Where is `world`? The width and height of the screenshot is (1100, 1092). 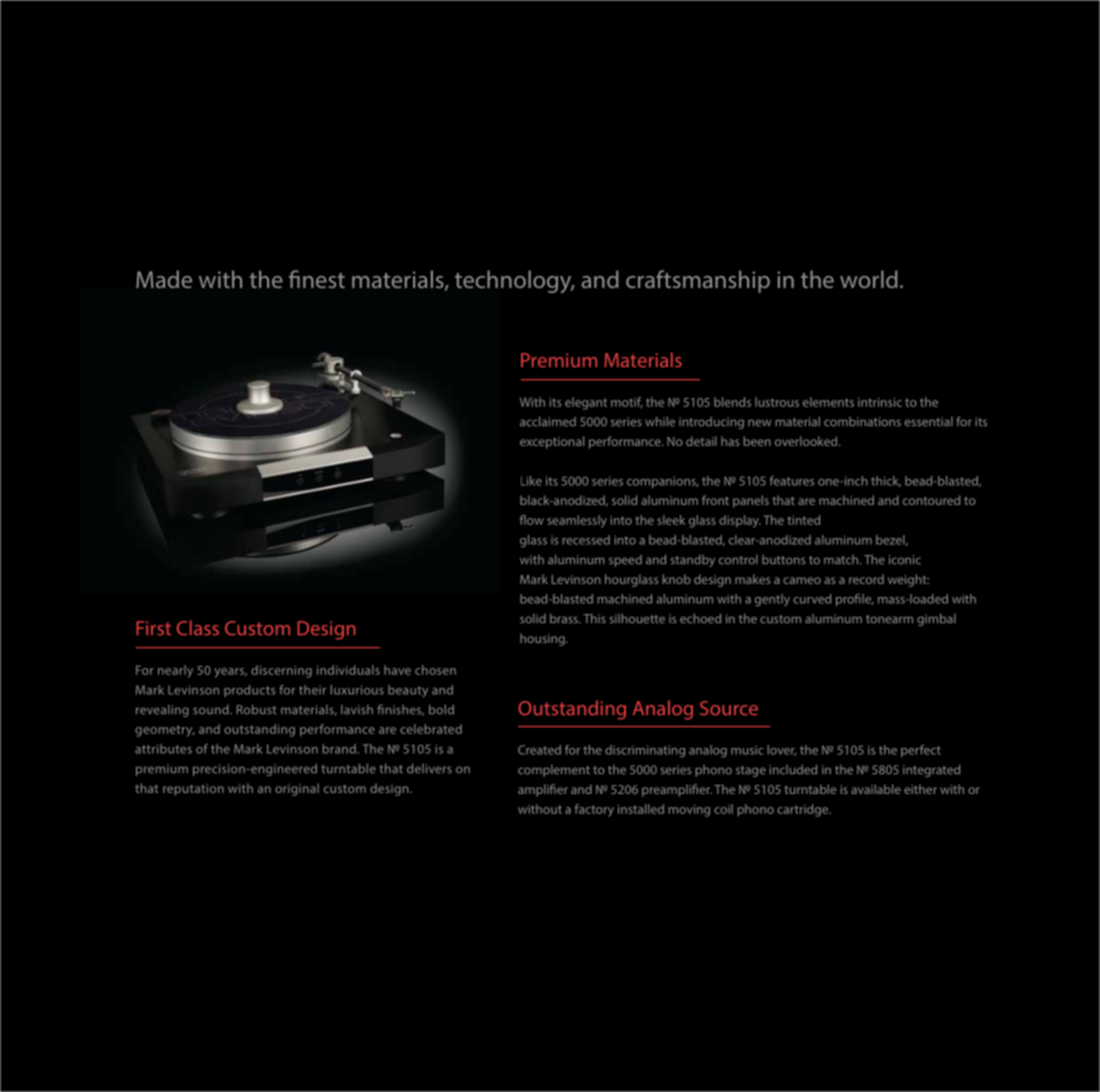
world is located at coordinates (869, 279).
